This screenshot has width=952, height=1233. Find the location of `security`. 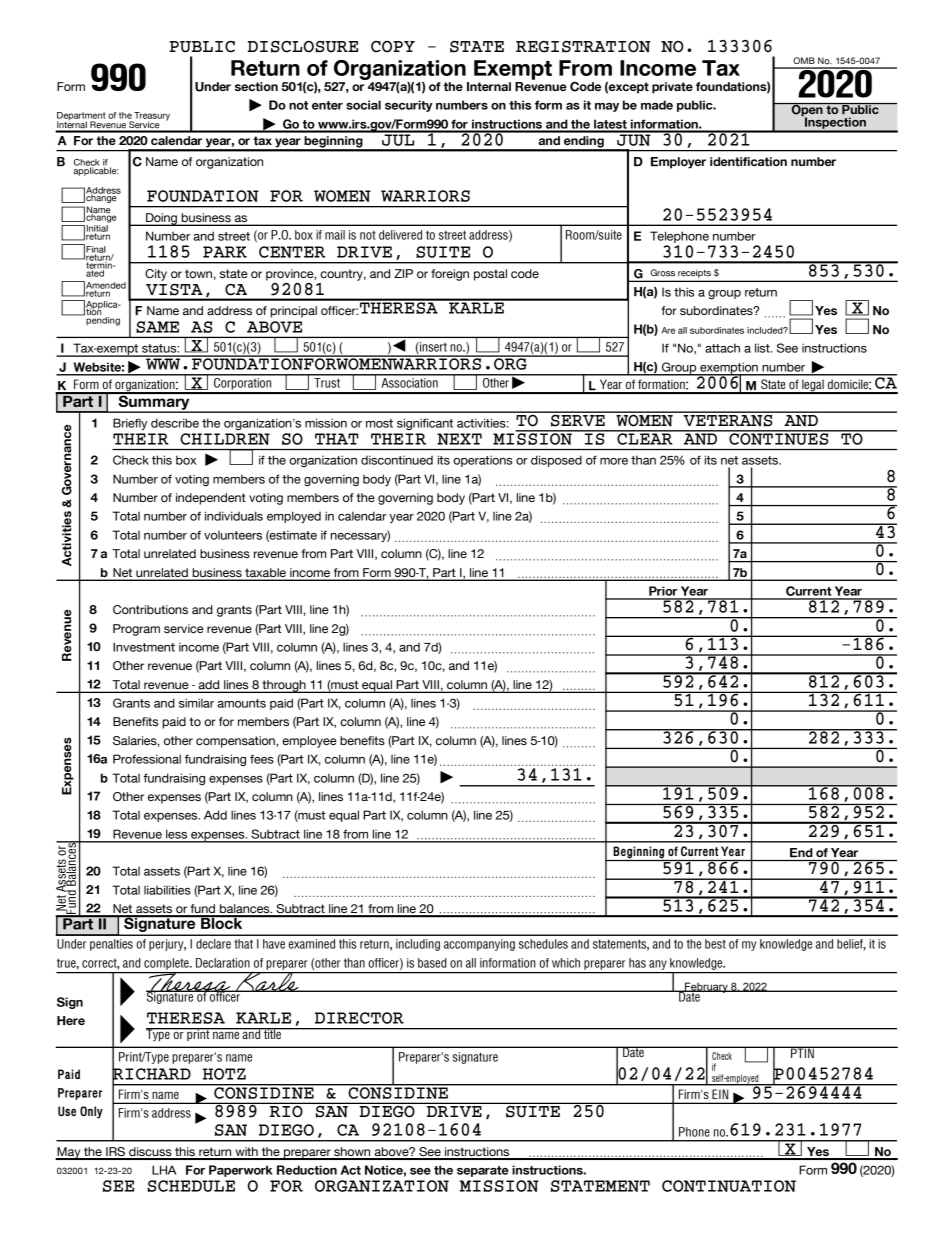

security is located at coordinates (409, 106).
